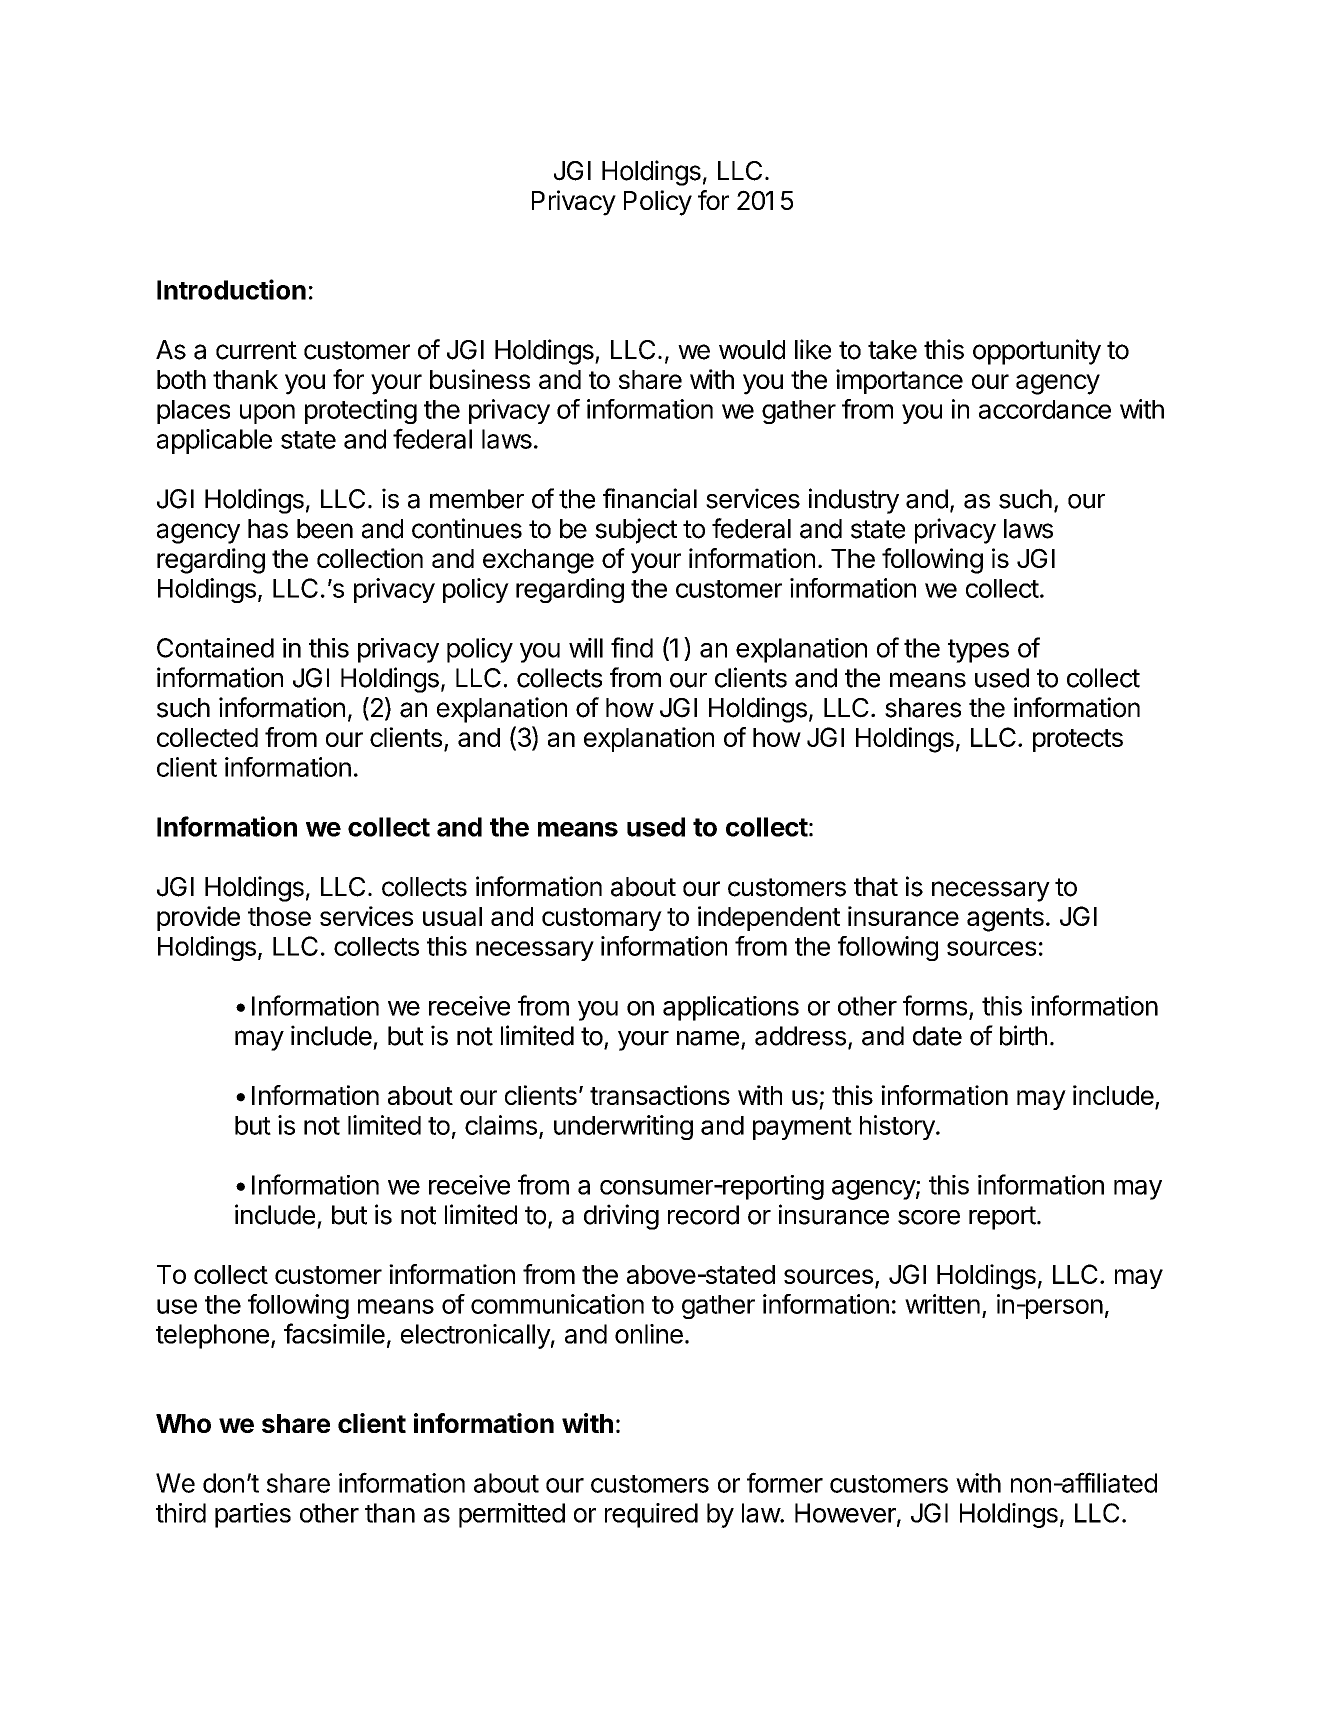 The image size is (1323, 1712). What do you see at coordinates (660, 1095) in the image?
I see `transactions` at bounding box center [660, 1095].
